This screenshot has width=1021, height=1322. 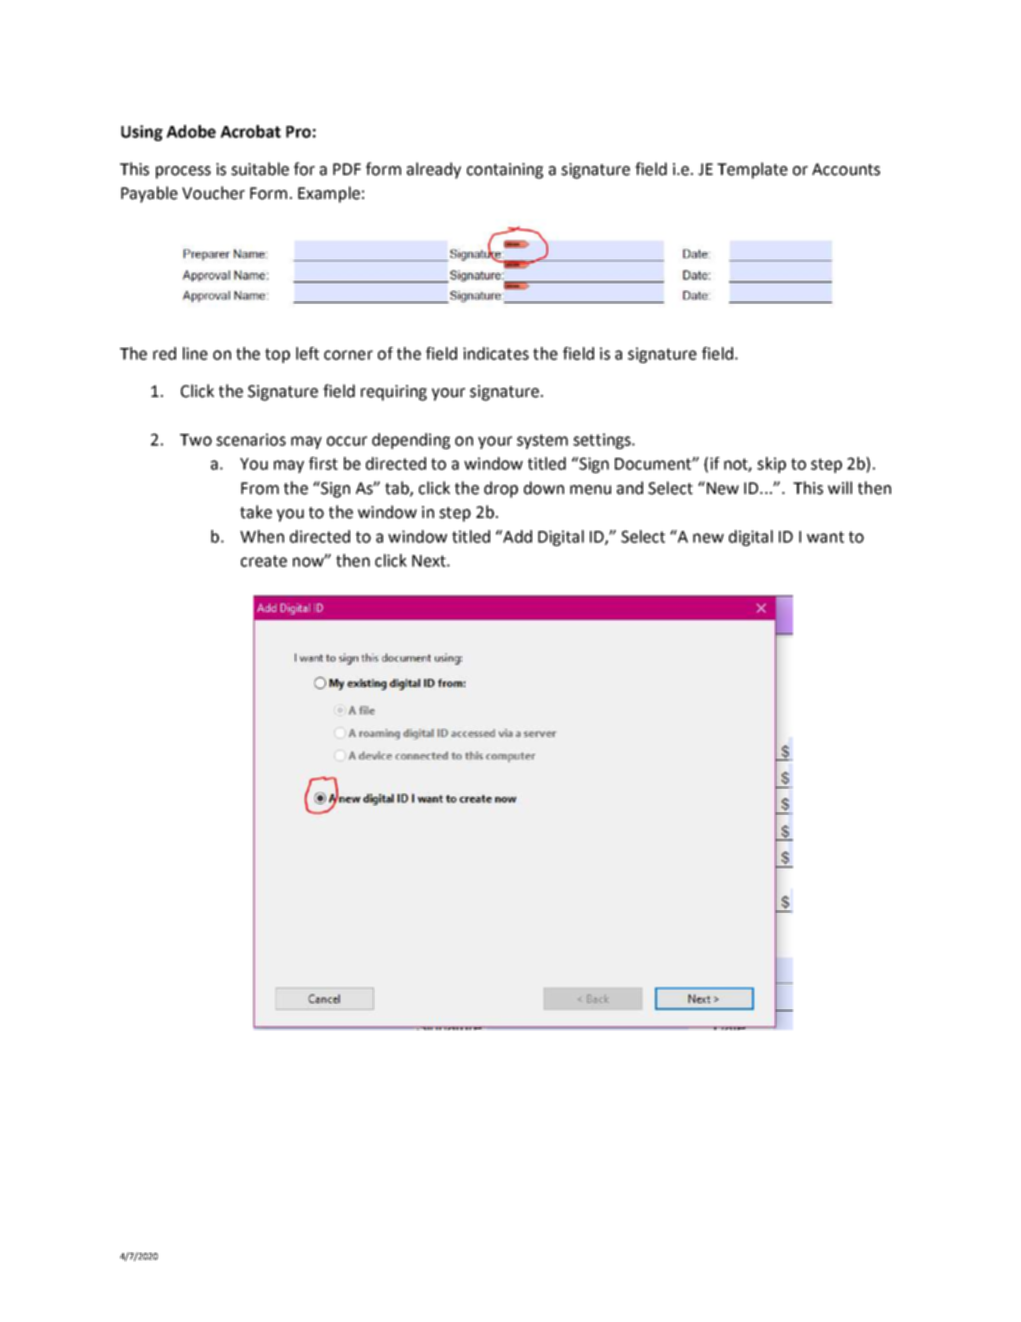 I want to click on When, so click(x=262, y=536).
